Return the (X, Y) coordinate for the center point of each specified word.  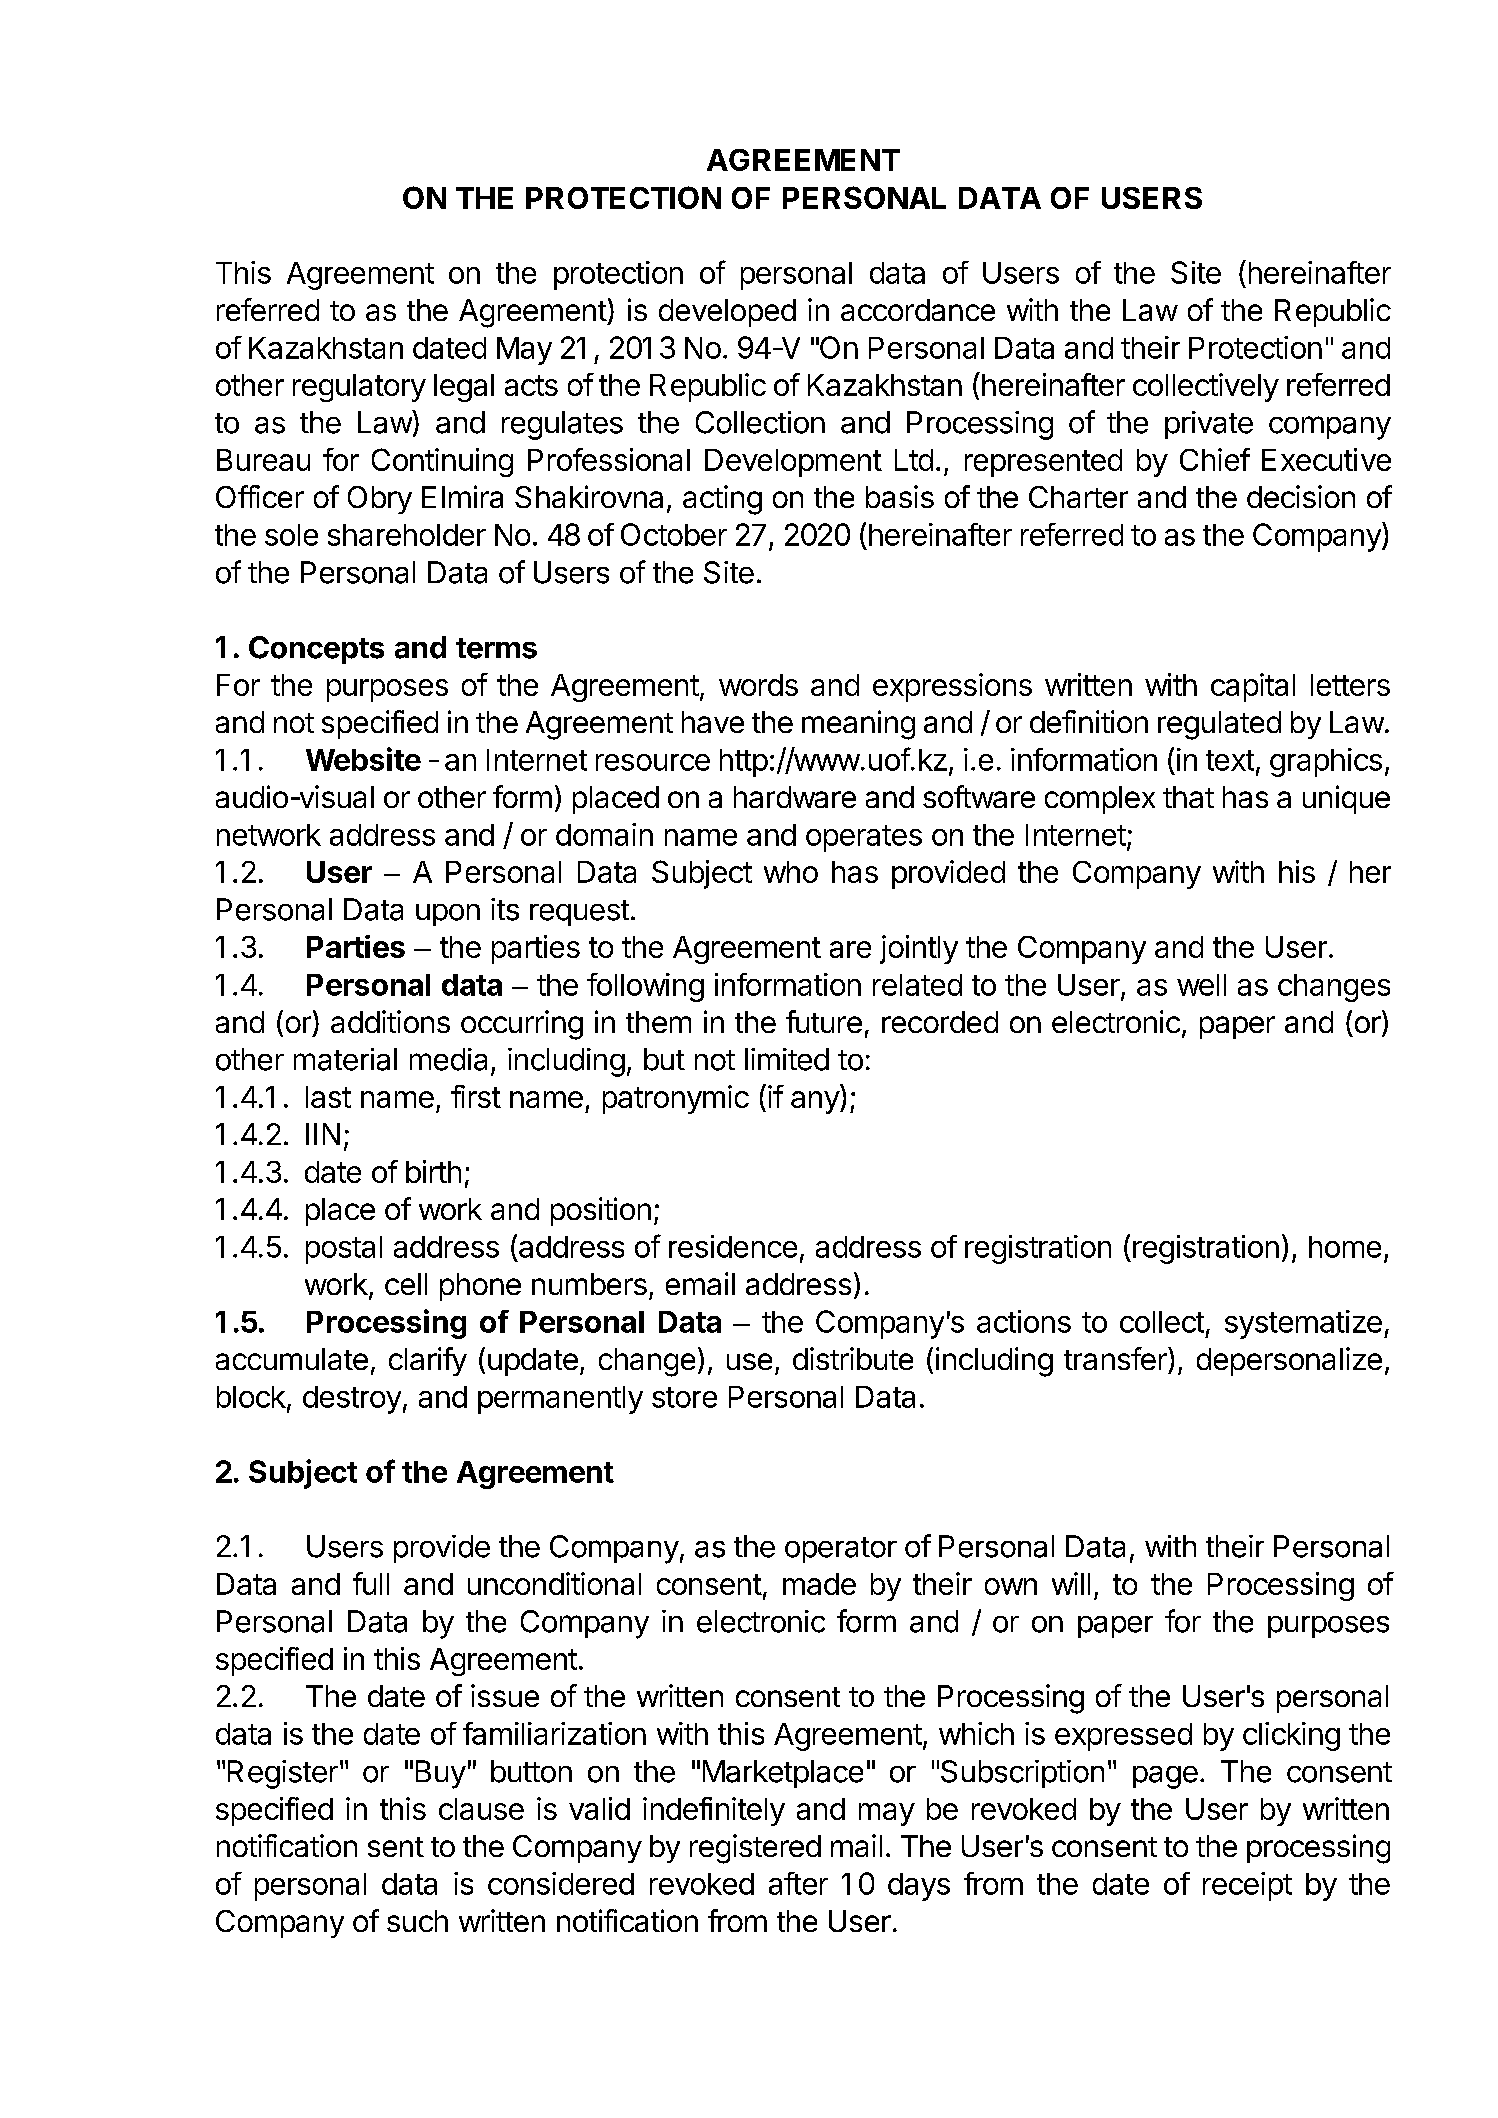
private (1209, 425)
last (328, 1097)
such (417, 1921)
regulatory (359, 388)
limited (787, 1059)
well (1201, 985)
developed (727, 313)
